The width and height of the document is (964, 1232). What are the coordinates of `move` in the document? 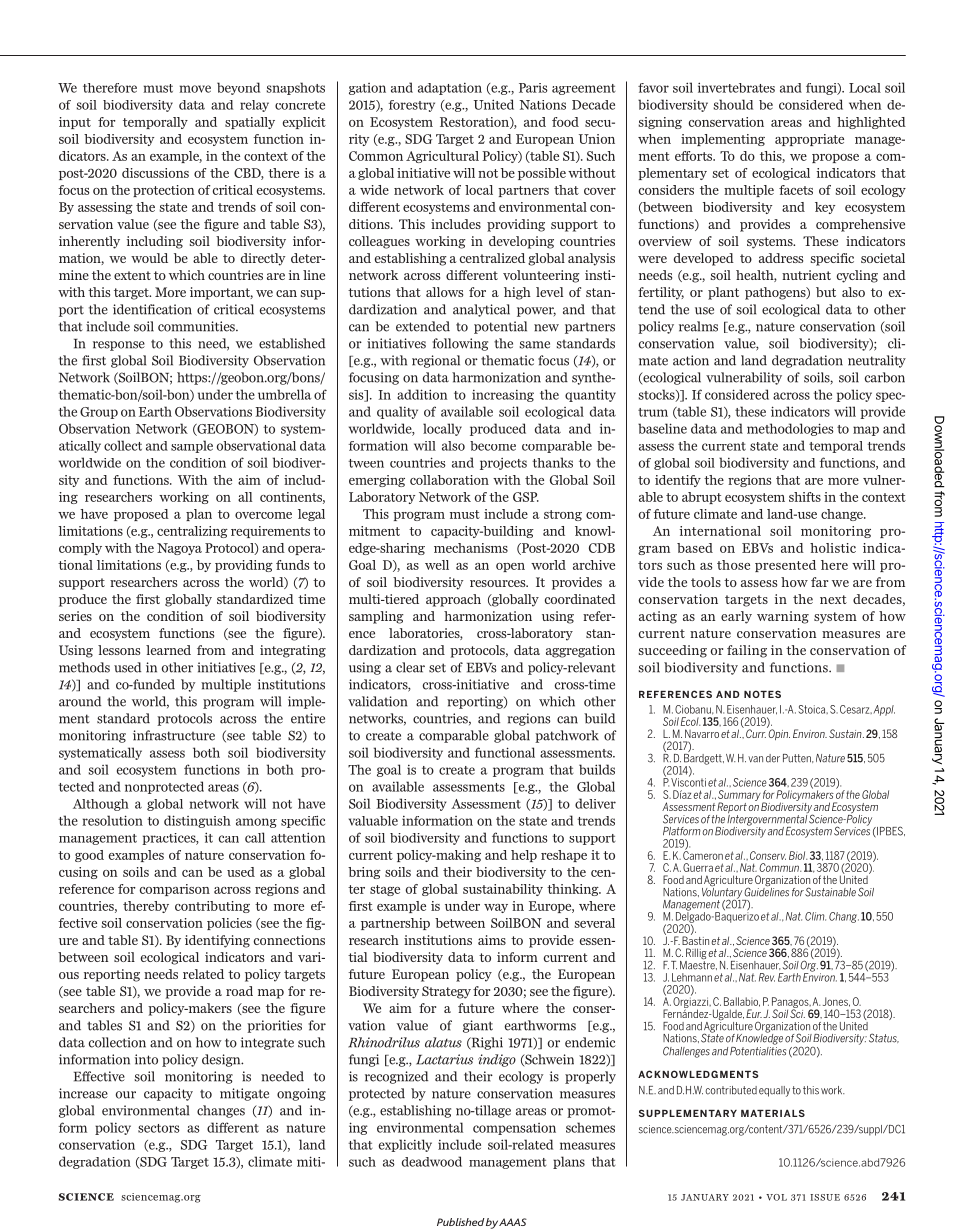 It's located at (195, 89).
